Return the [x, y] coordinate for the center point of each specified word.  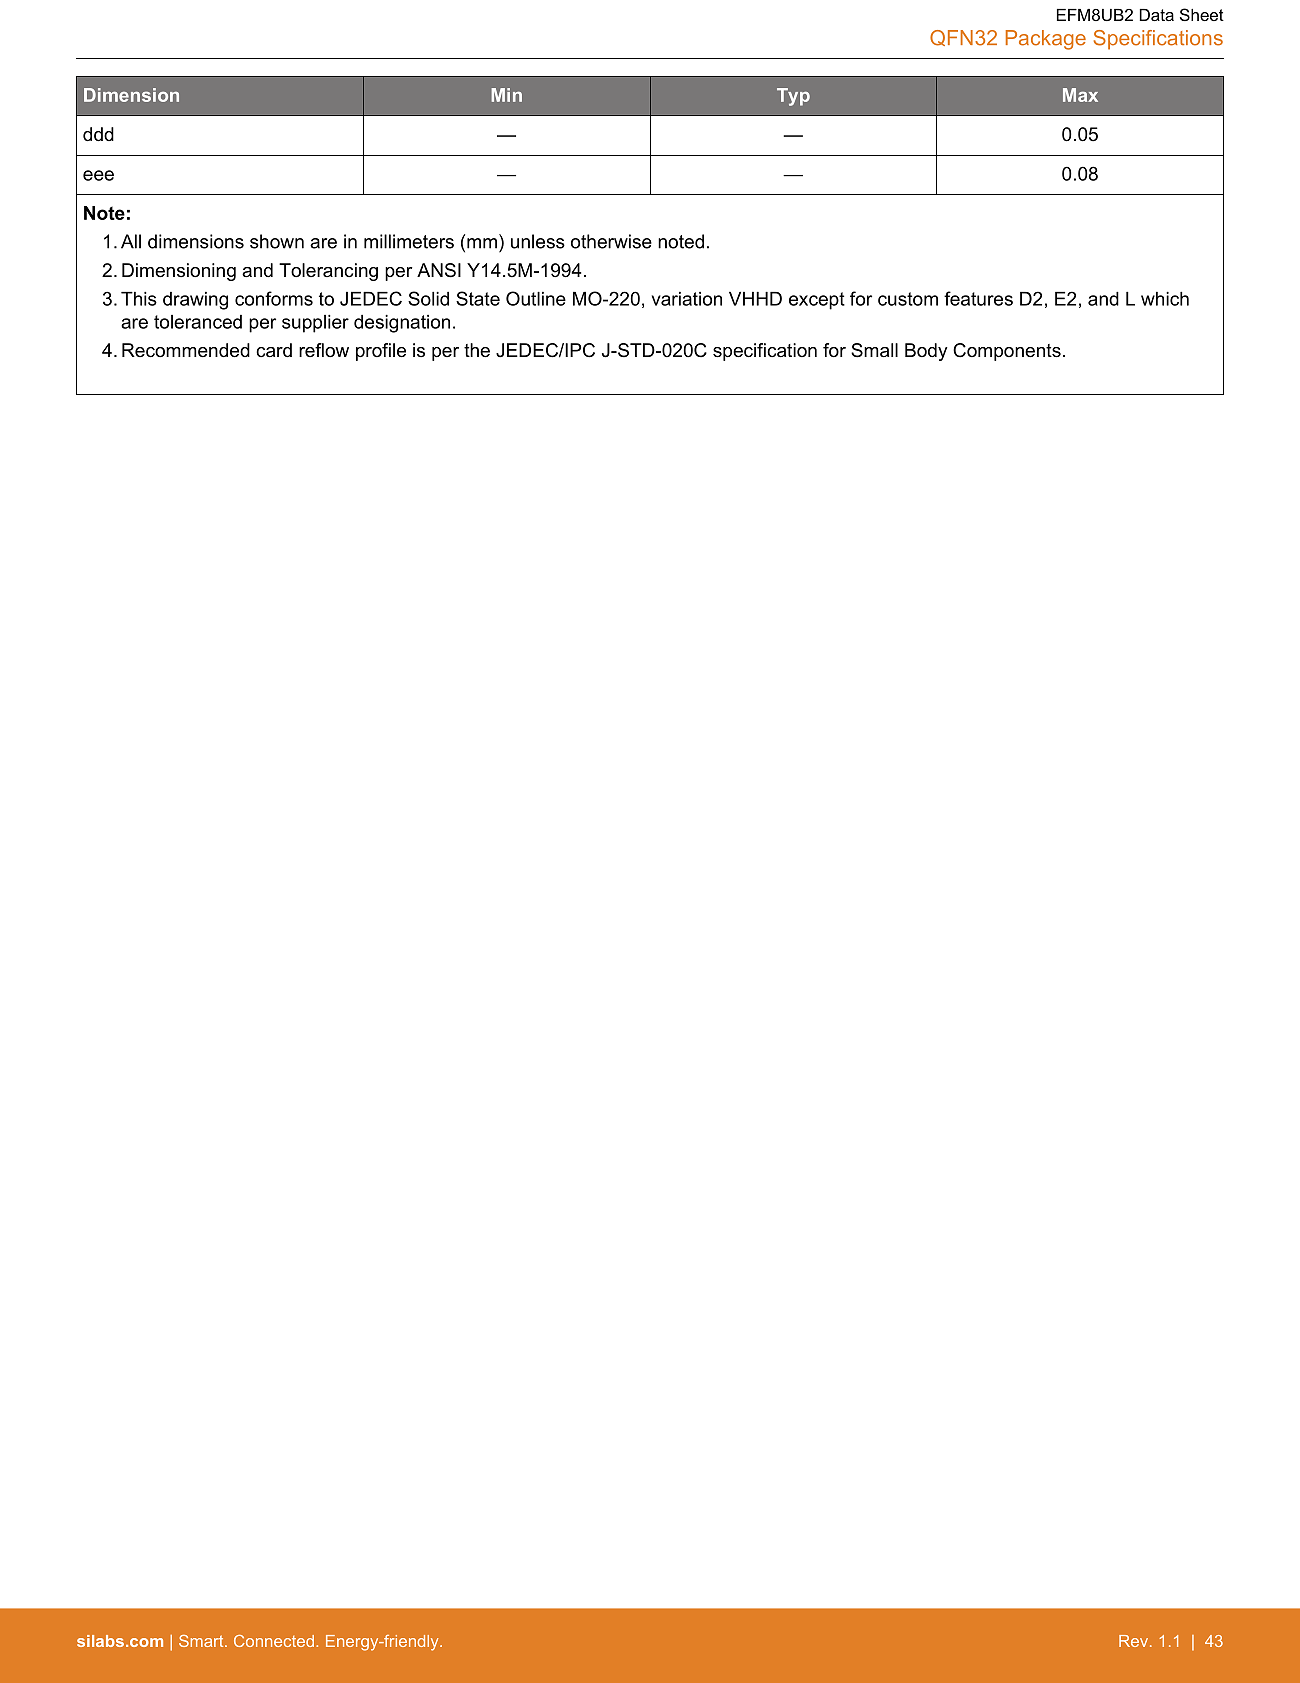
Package [1046, 40]
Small [874, 350]
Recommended [186, 350]
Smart [202, 1641]
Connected [274, 1641]
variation [687, 299]
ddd [98, 134]
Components [1007, 352]
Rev [1135, 1641]
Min [506, 95]
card [274, 350]
